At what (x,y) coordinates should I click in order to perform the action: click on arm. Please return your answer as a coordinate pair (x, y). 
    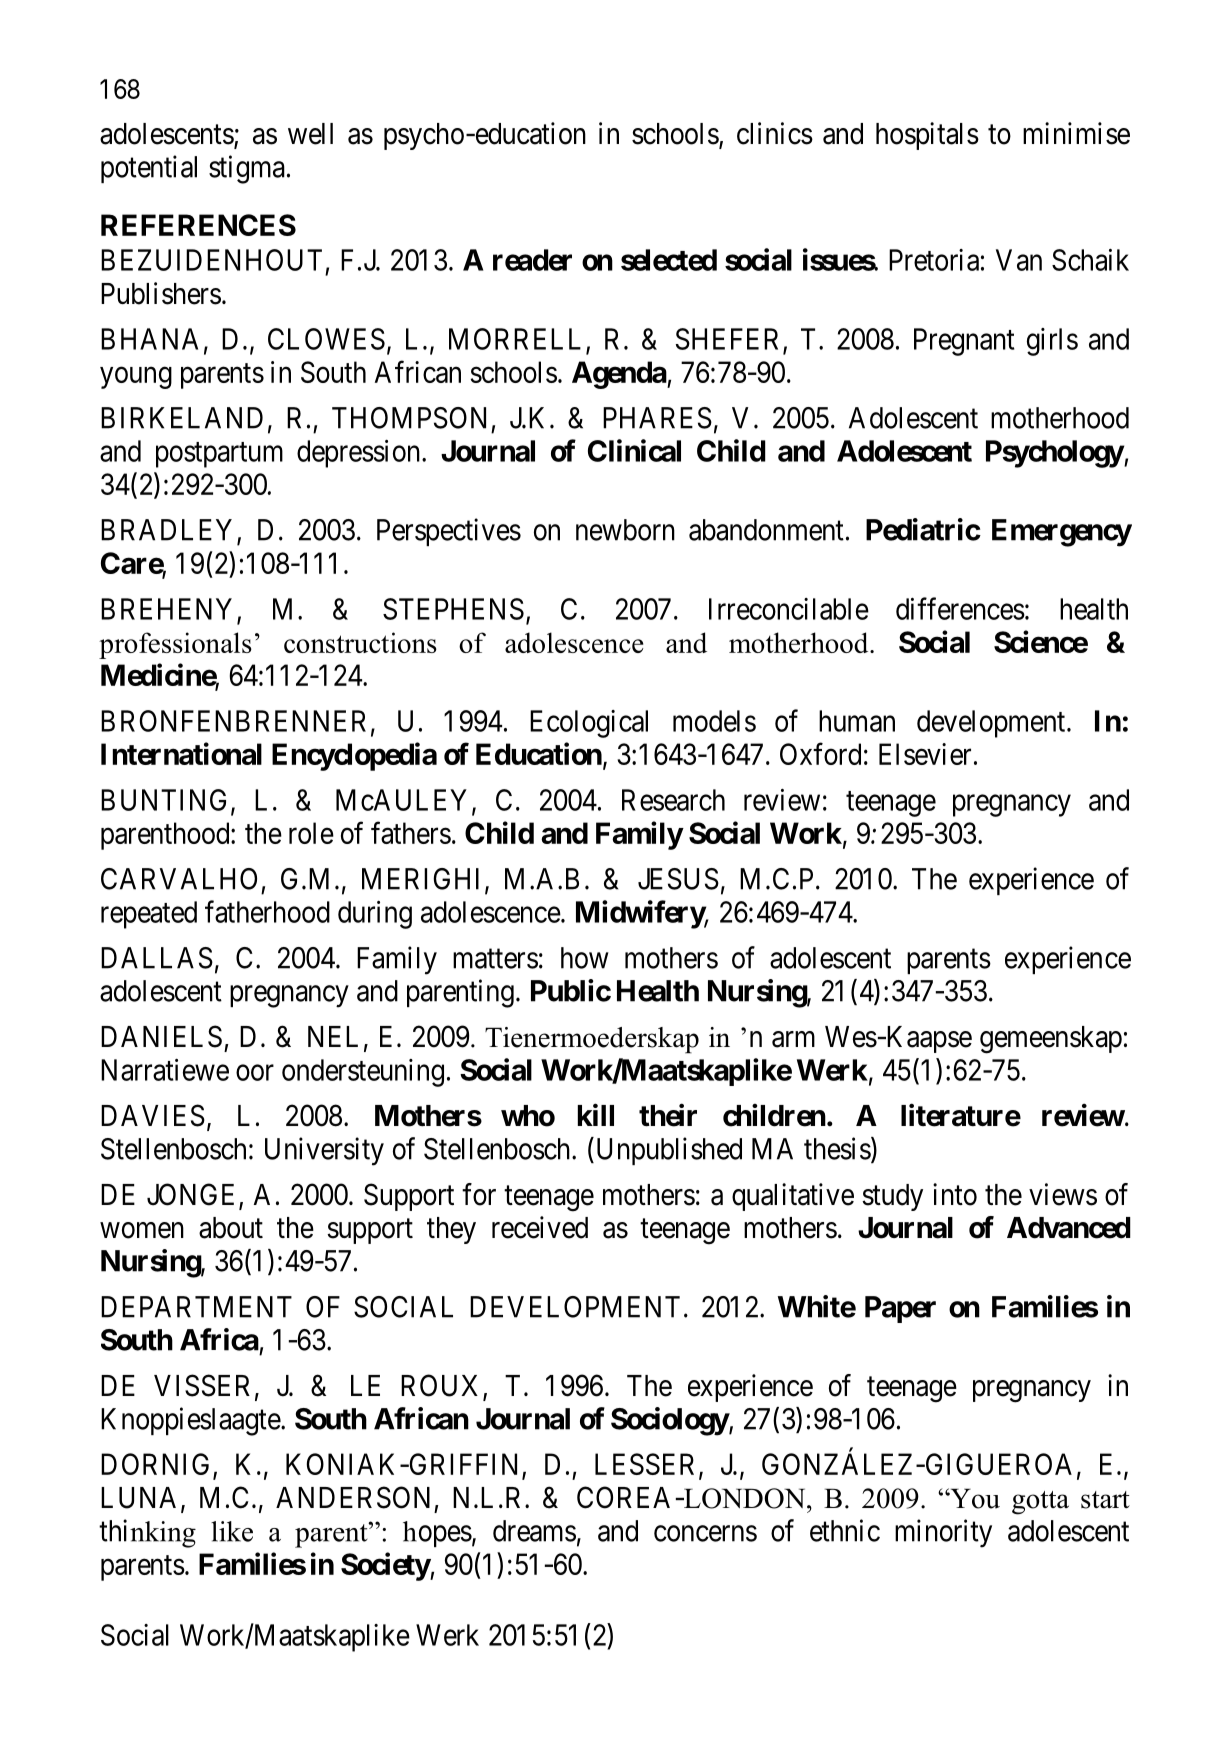
    Looking at the image, I should click on (793, 1039).
